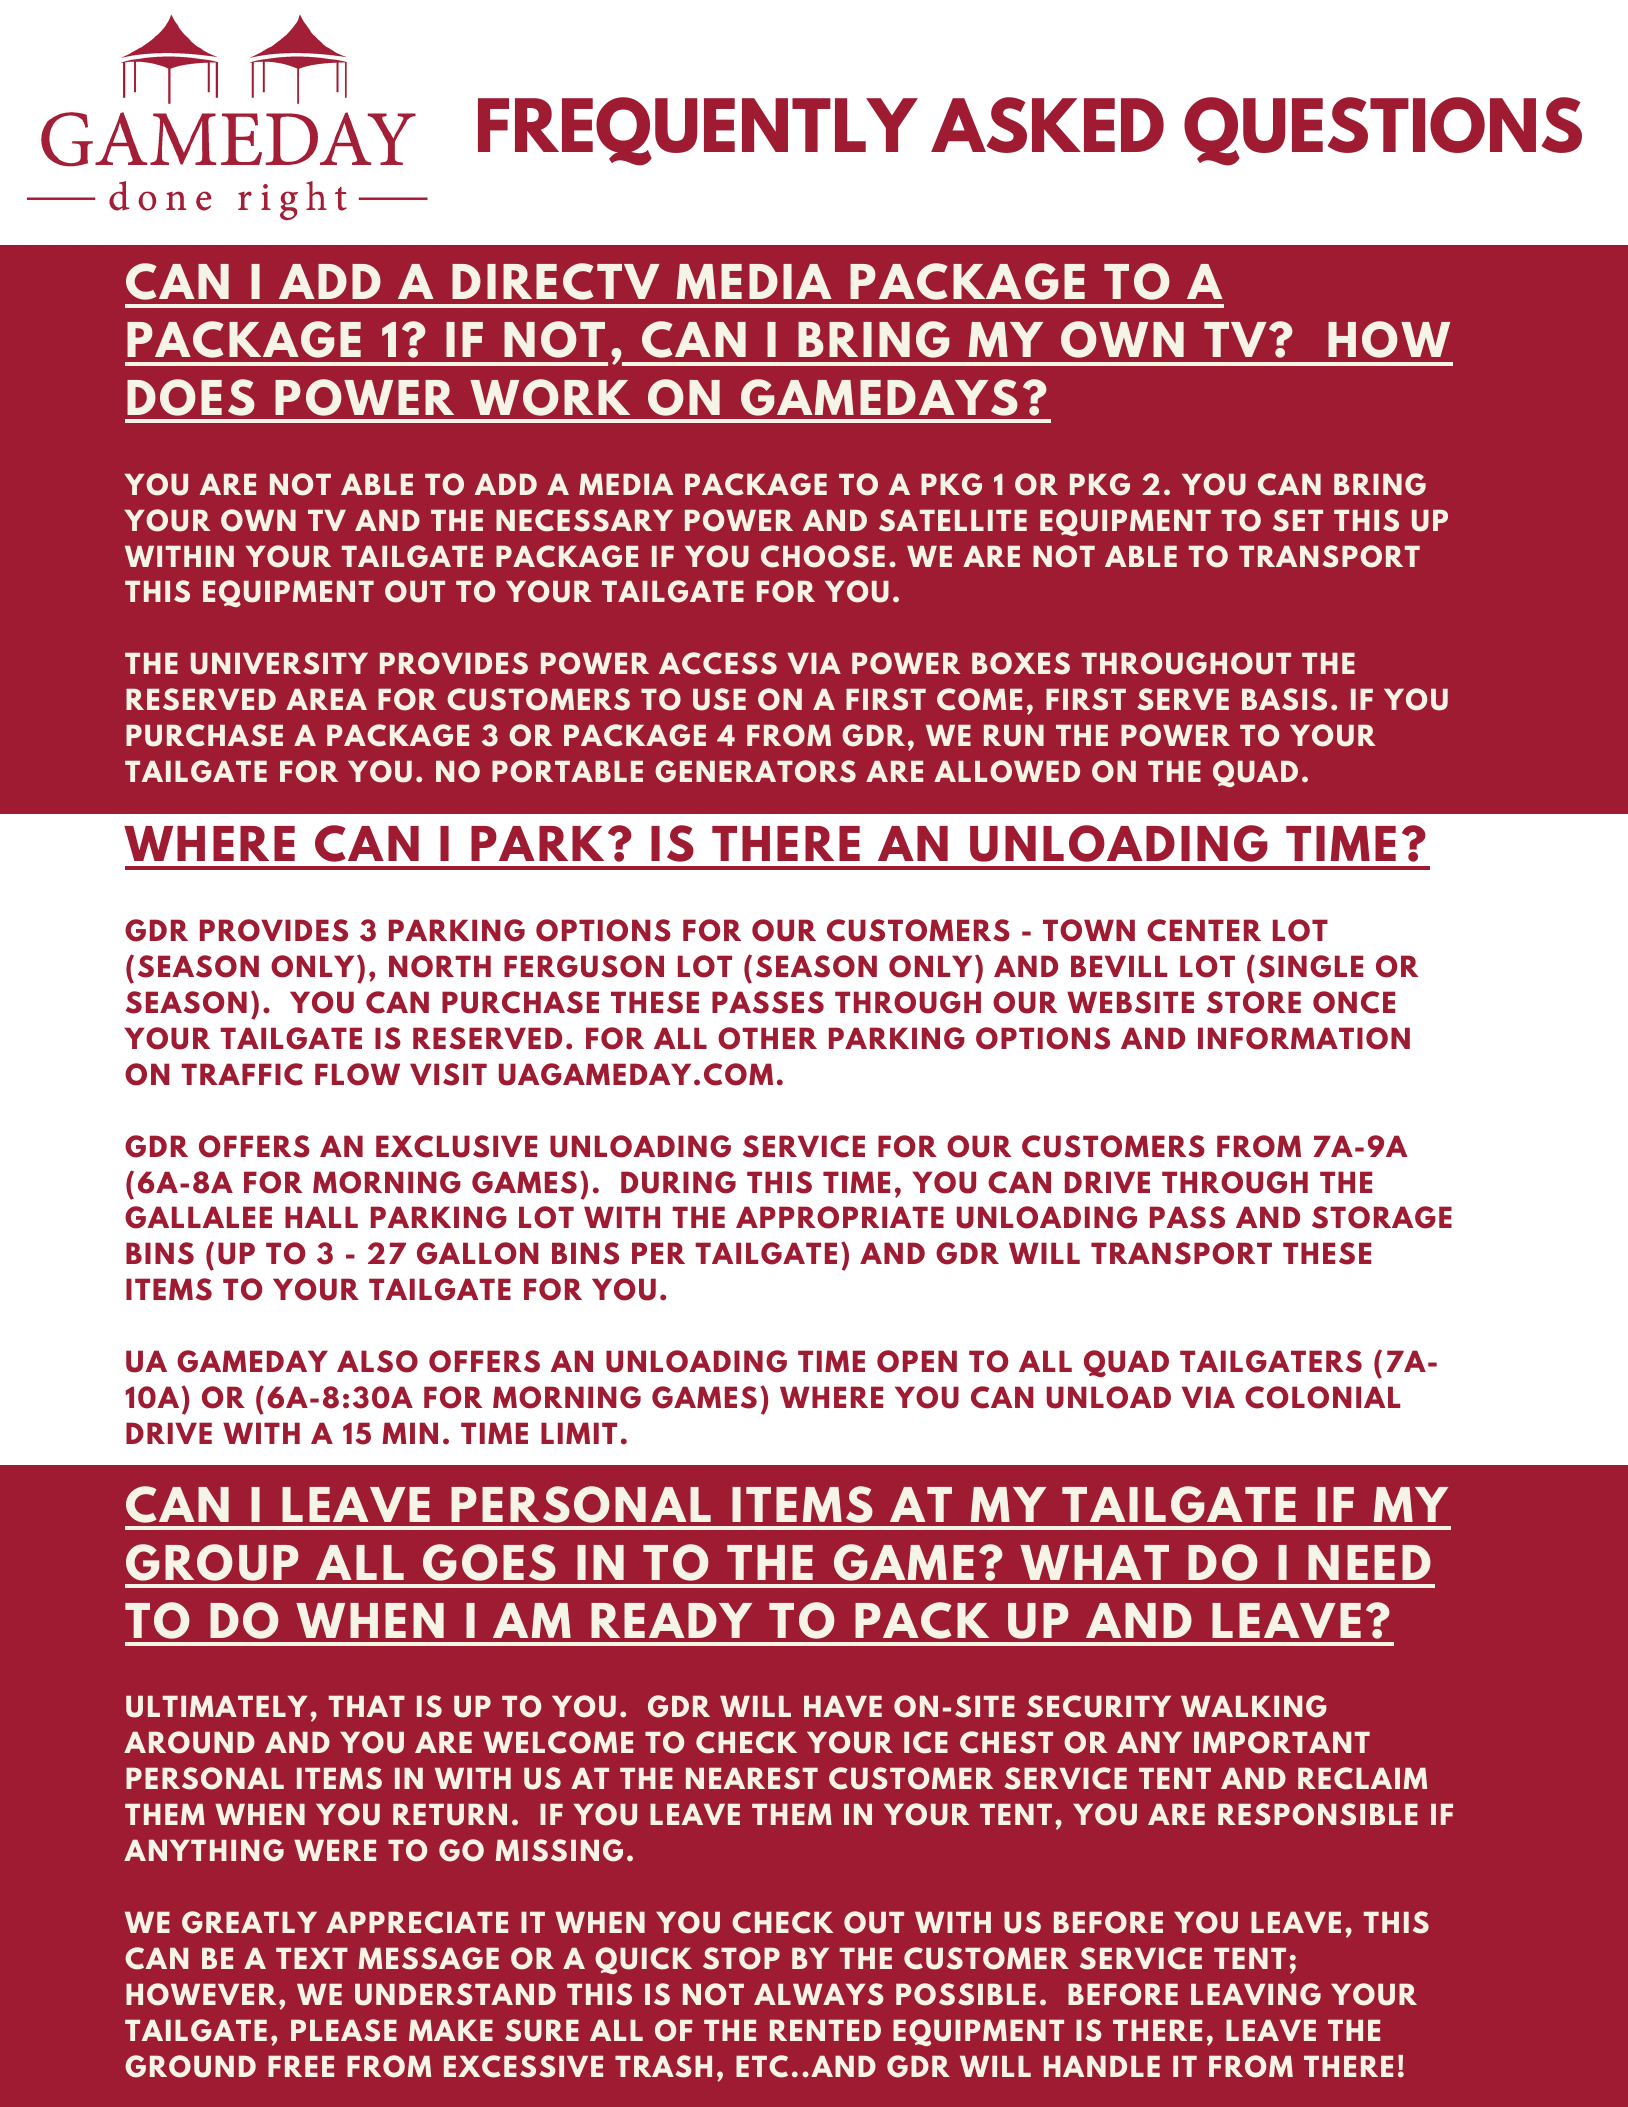  I want to click on SET, so click(1298, 520).
